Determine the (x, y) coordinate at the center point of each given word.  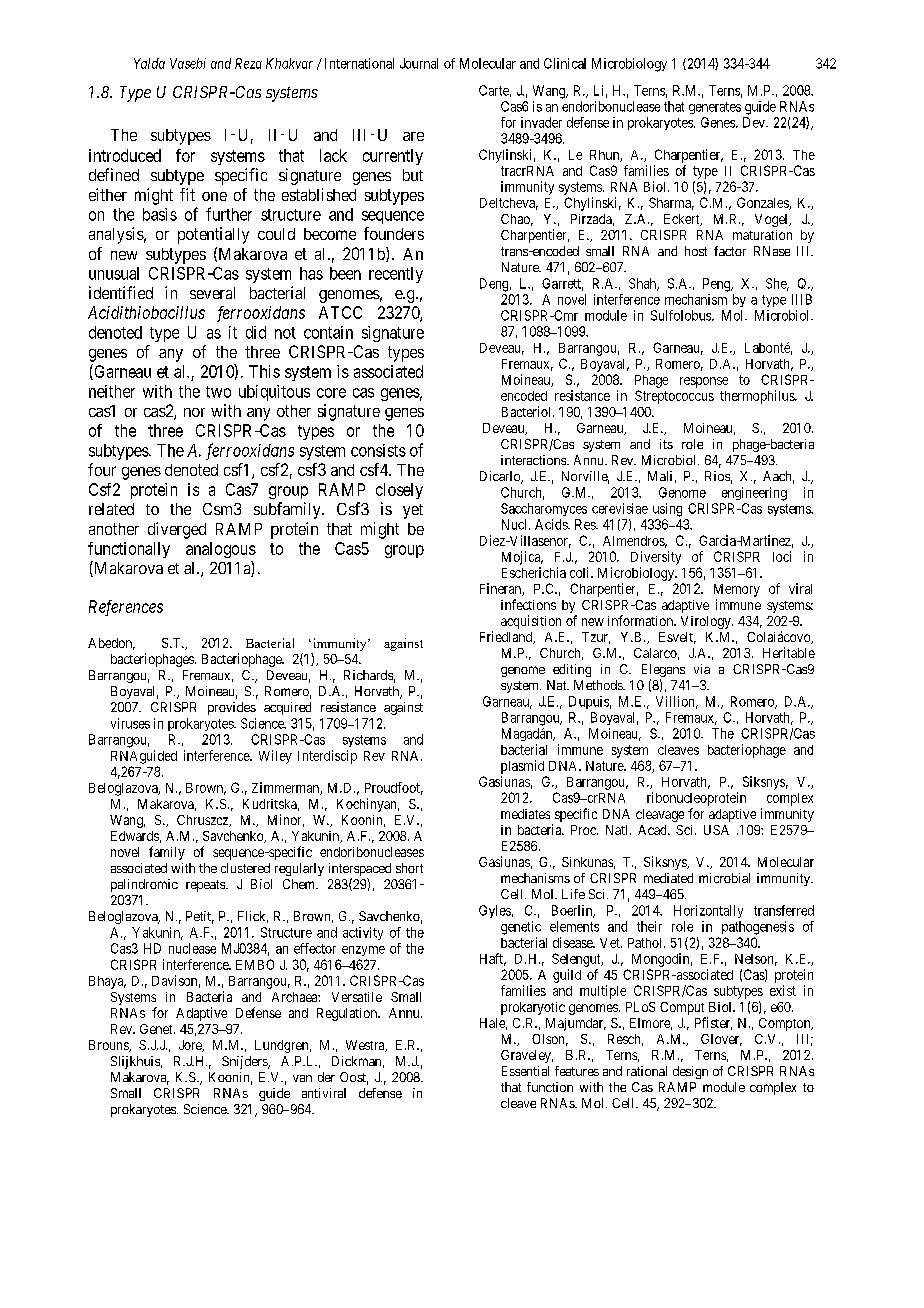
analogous (221, 550)
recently (396, 275)
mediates (525, 814)
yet (413, 511)
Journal (419, 63)
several (212, 293)
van (302, 1078)
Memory (737, 590)
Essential (525, 1071)
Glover (721, 1040)
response (704, 382)
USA (716, 830)
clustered (245, 868)
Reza (248, 63)
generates (715, 108)
